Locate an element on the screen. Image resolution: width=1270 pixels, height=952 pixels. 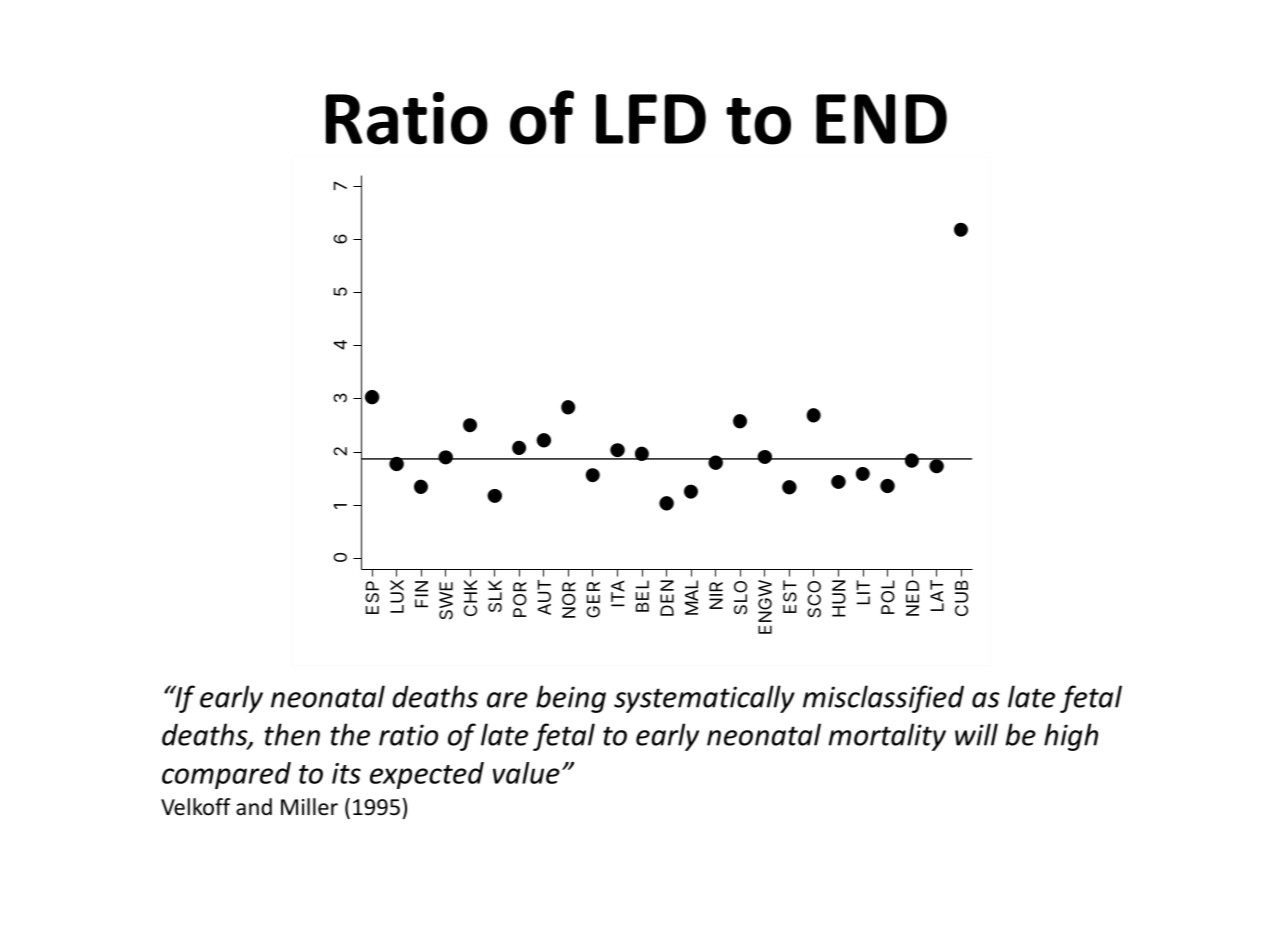
mortality is located at coordinates (887, 737).
